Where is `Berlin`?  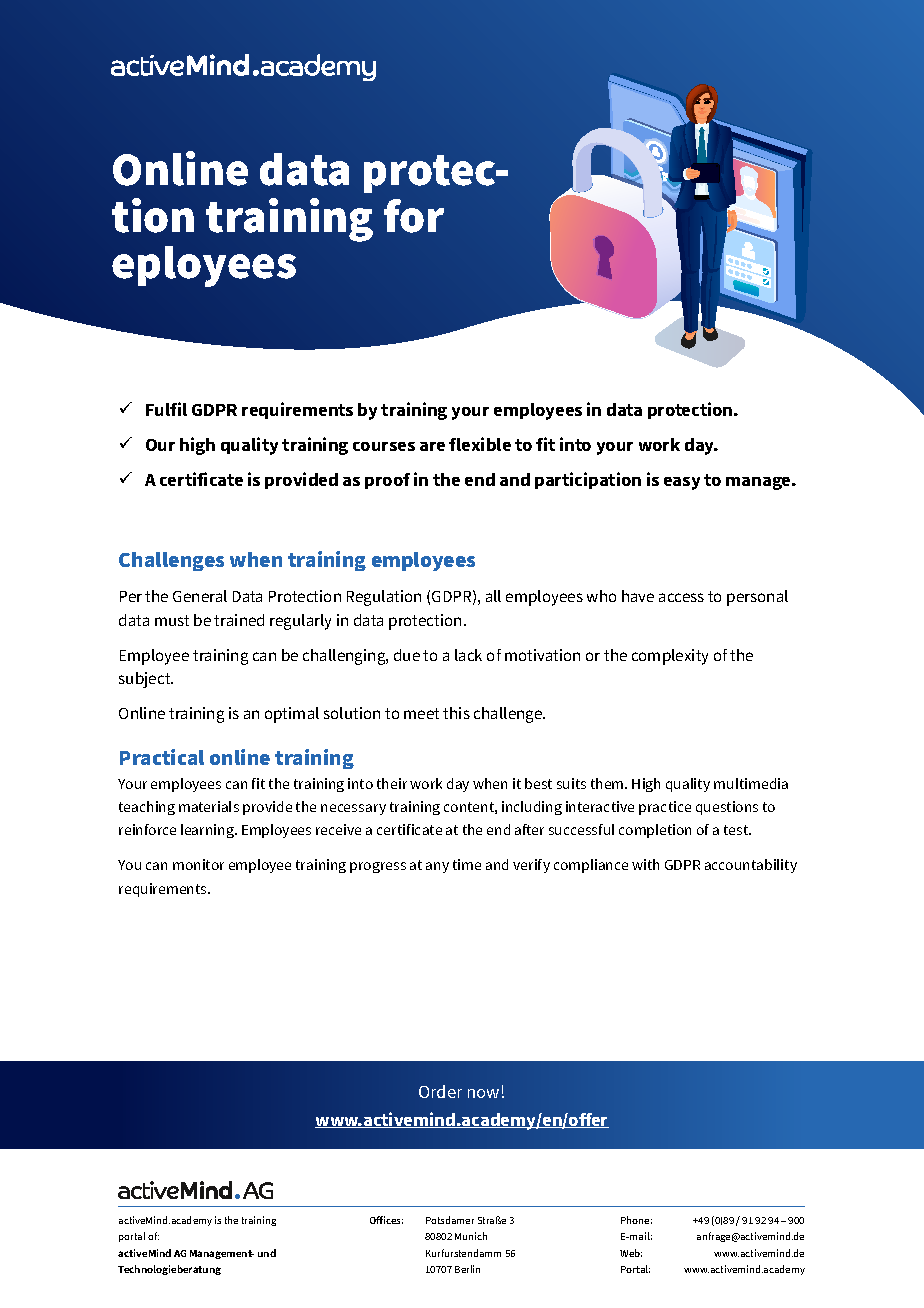
Berlin is located at coordinates (467, 1269).
